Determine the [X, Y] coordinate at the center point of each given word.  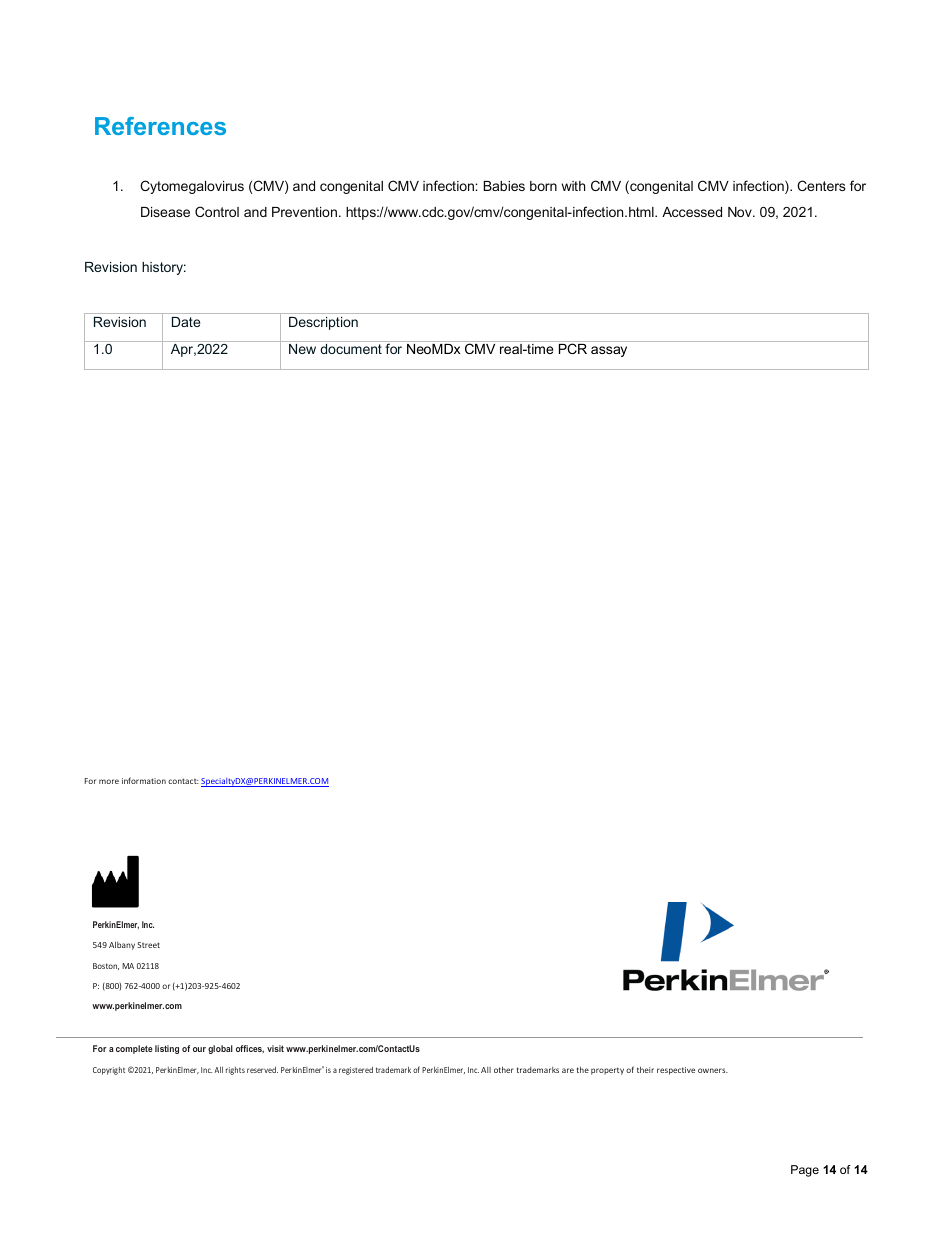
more [109, 781]
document [351, 349]
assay [609, 351]
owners [713, 1070]
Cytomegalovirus [192, 187]
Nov [741, 212]
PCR [573, 348]
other [503, 1069]
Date [186, 322]
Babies [504, 186]
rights [235, 1071]
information [144, 780]
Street [148, 945]
